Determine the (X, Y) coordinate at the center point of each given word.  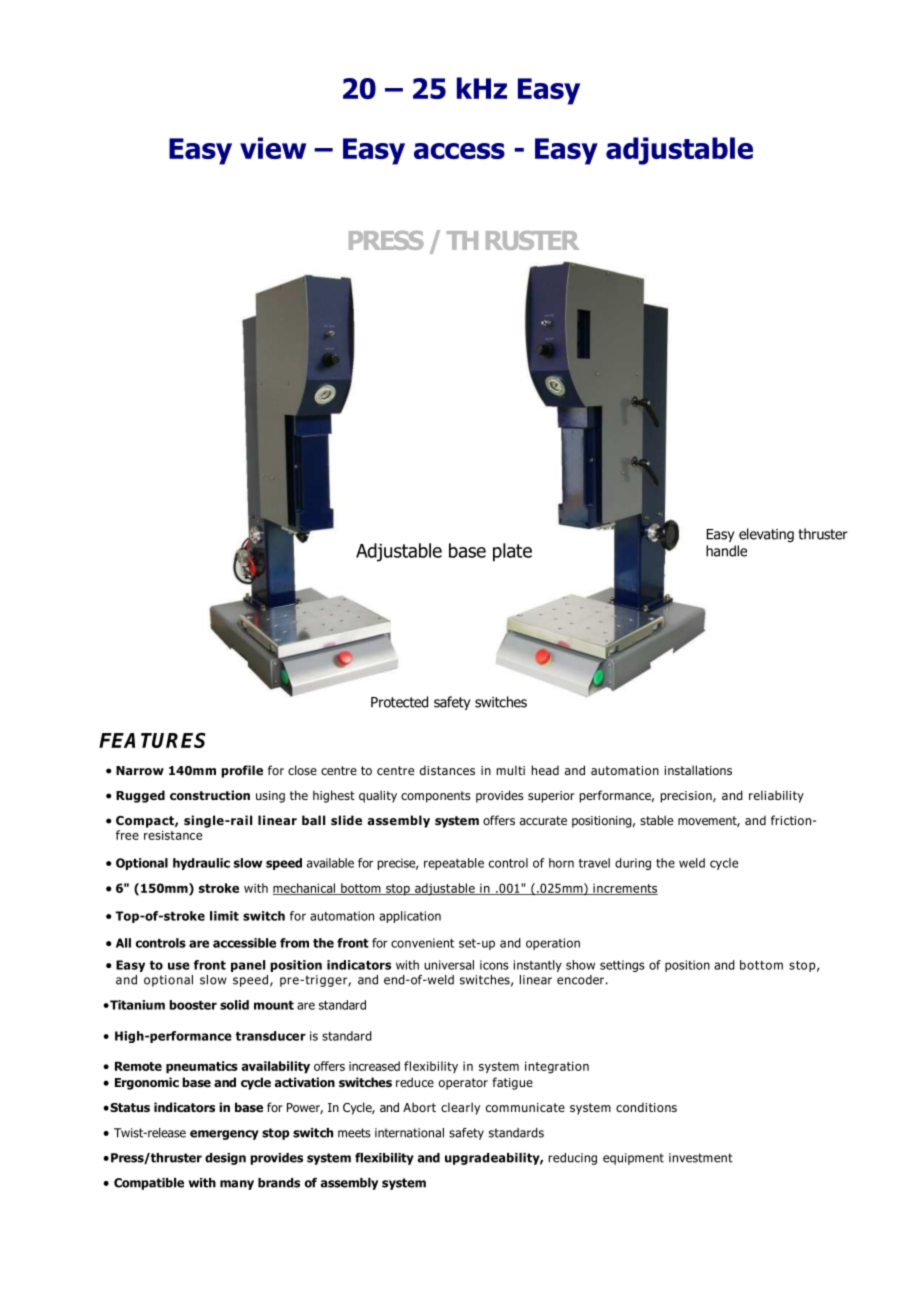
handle (726, 551)
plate (512, 552)
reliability (776, 796)
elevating (766, 535)
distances (447, 770)
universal (449, 965)
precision (687, 797)
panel (248, 966)
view (273, 148)
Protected (399, 702)
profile (242, 771)
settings (622, 966)
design (225, 1159)
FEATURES (152, 740)
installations (698, 770)
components (435, 797)
